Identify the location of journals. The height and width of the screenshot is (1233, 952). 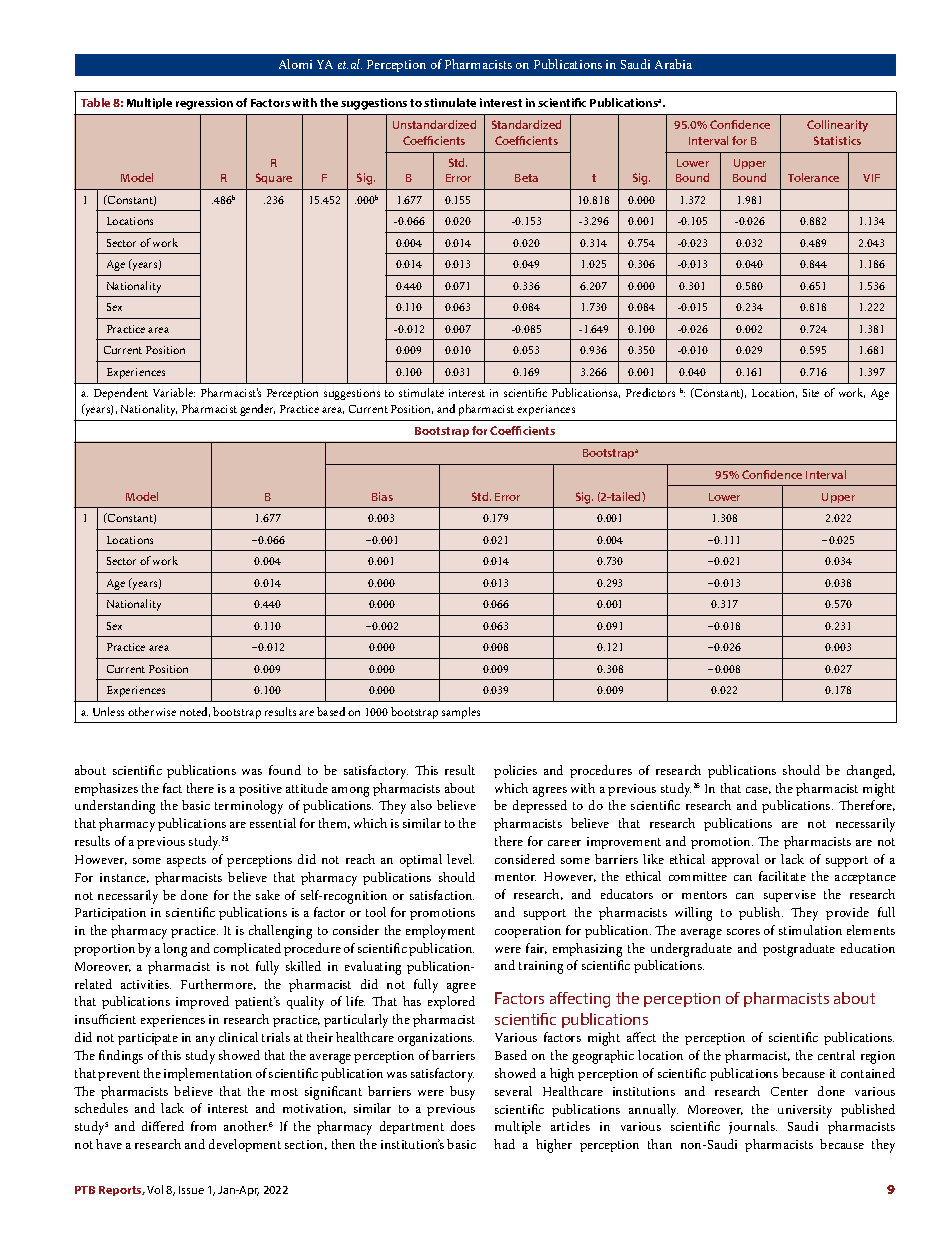
(753, 1127).
